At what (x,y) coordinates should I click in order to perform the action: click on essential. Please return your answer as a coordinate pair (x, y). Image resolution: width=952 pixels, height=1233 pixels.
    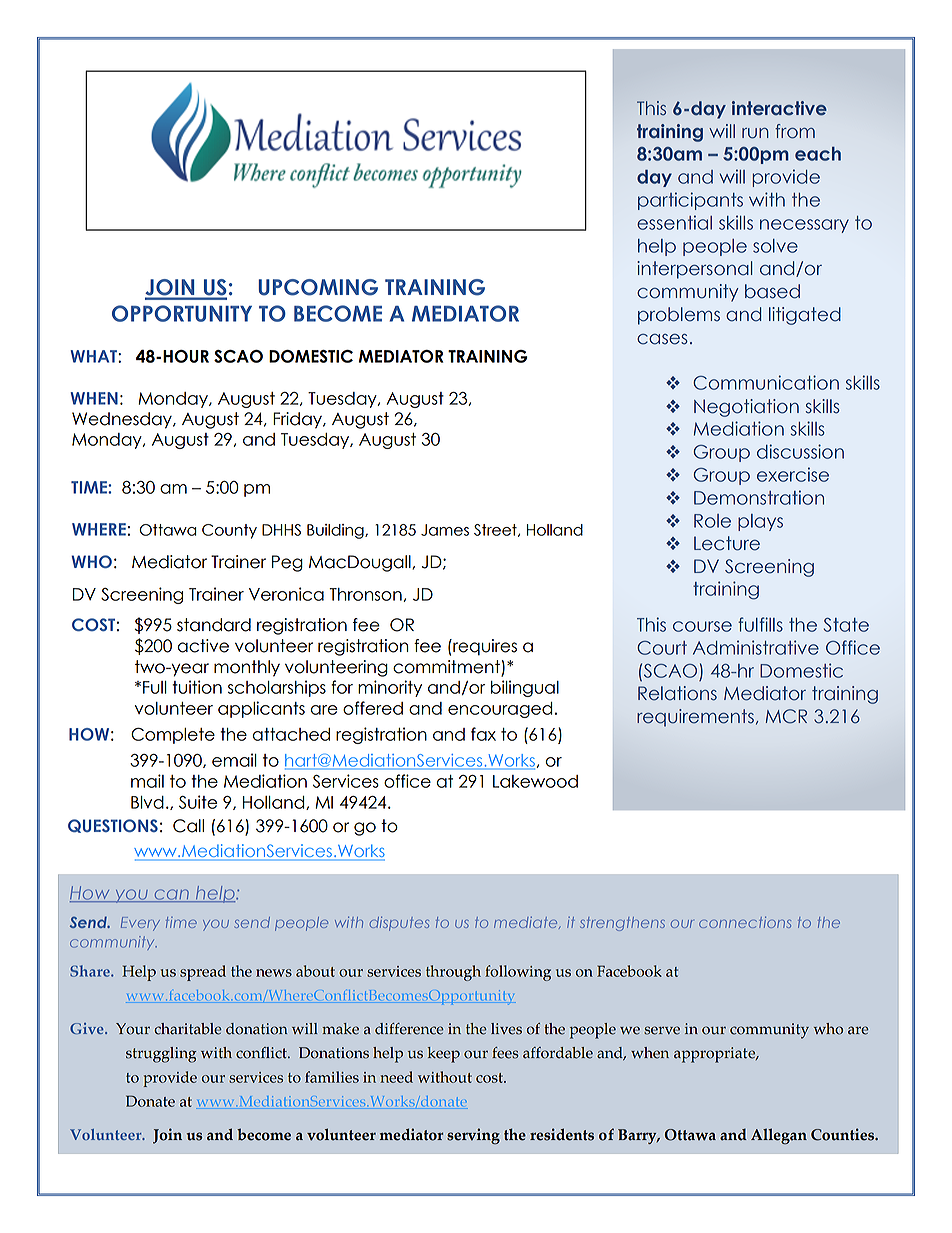
    Looking at the image, I should click on (674, 222).
